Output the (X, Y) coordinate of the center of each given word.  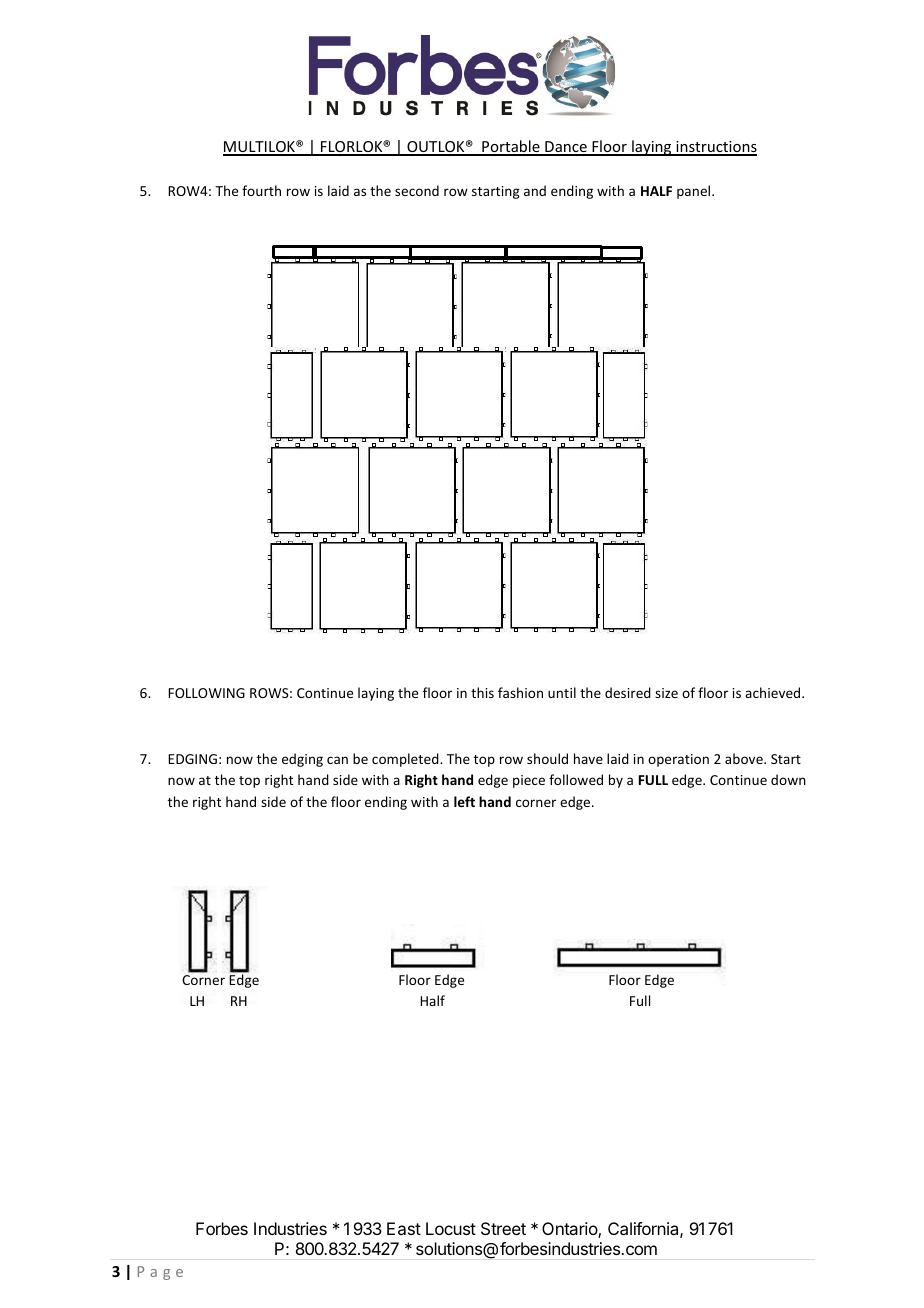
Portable (511, 147)
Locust (451, 1228)
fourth (261, 190)
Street (503, 1228)
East (404, 1228)
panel (695, 192)
